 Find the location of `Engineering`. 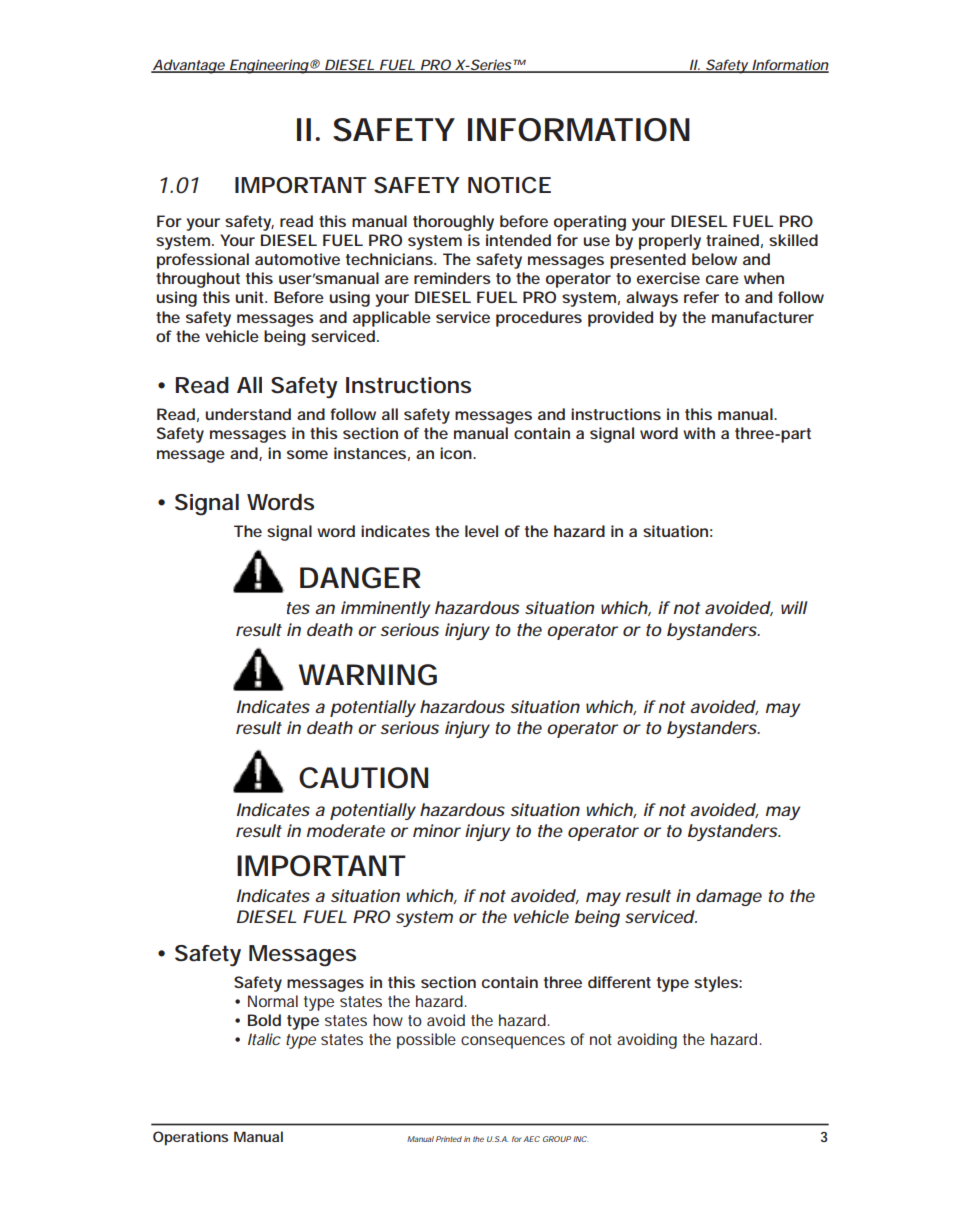

Engineering is located at coordinates (269, 66).
